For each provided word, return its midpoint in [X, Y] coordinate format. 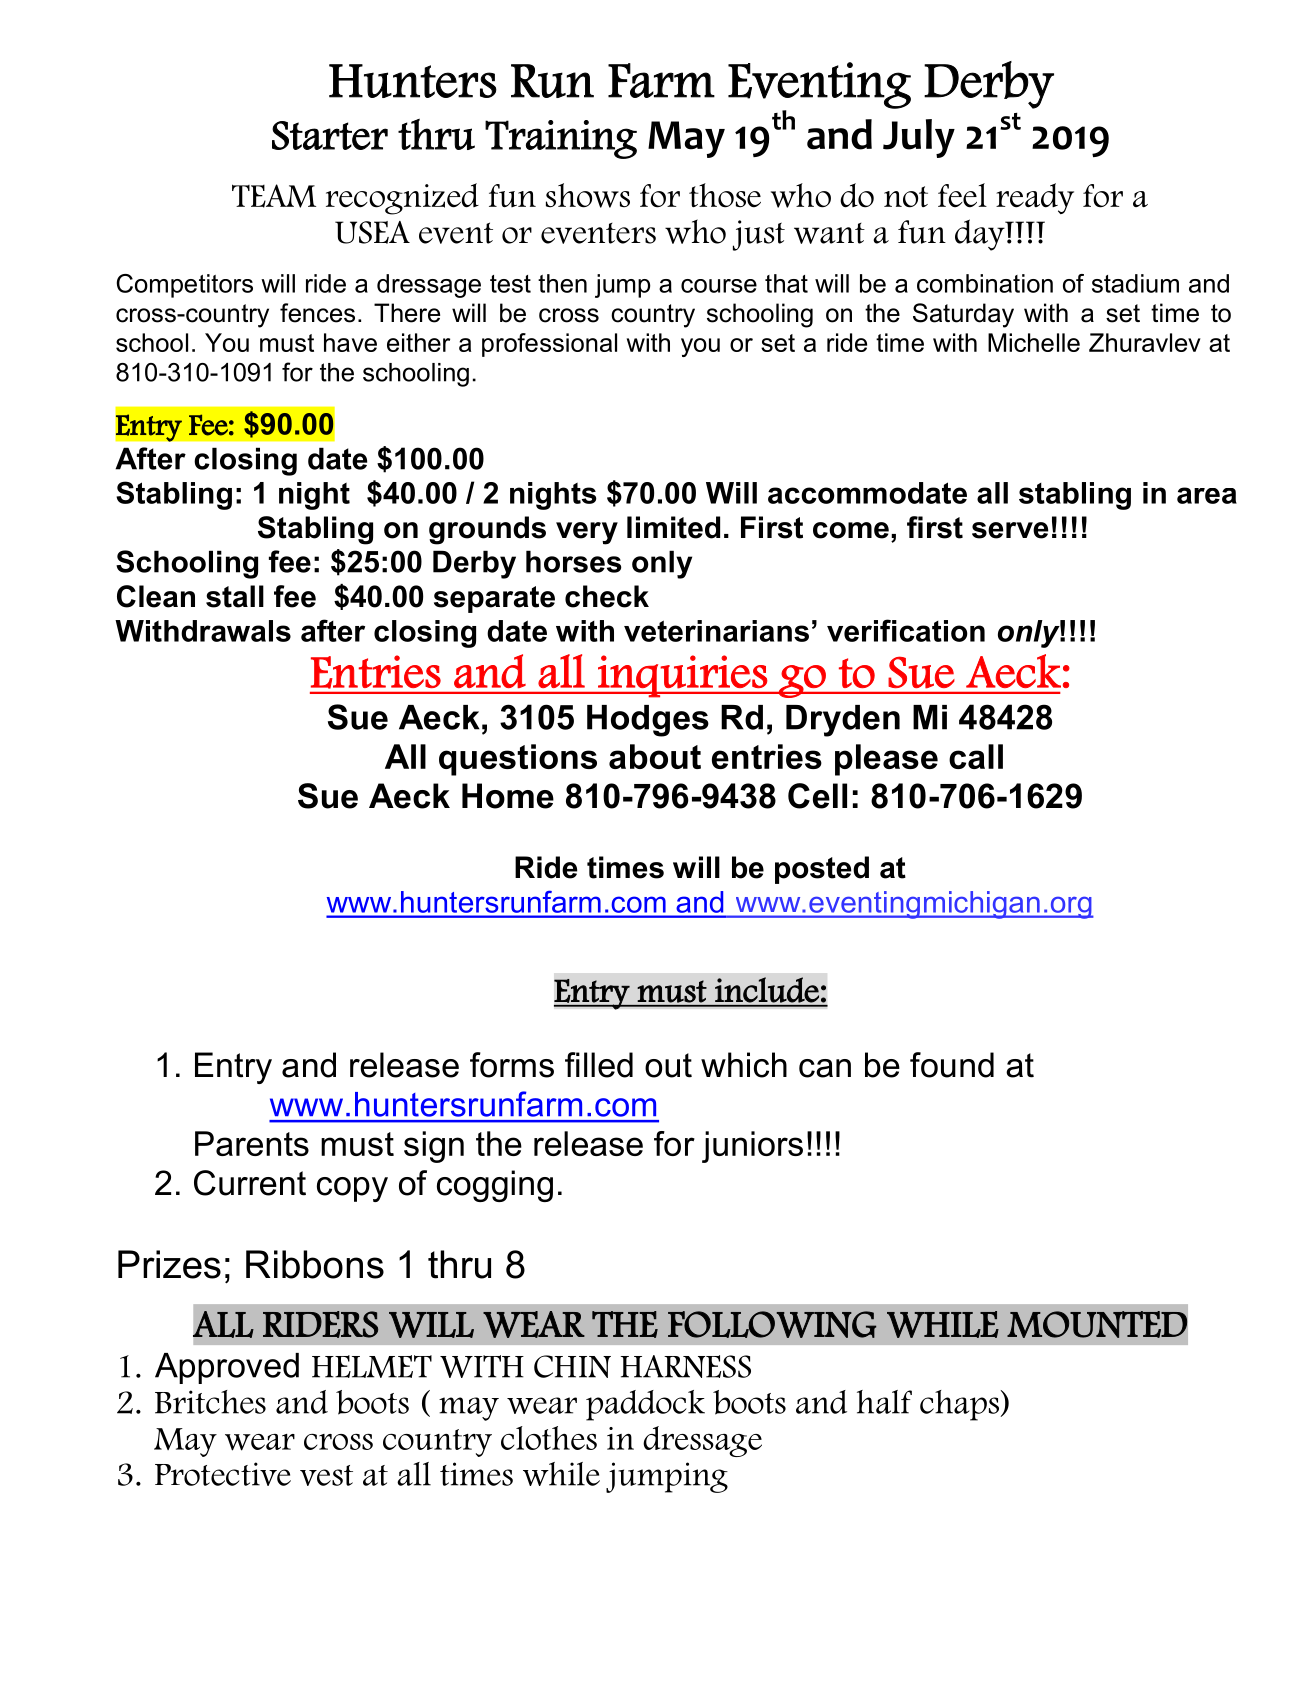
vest [326, 1475]
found [952, 1065]
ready [1035, 198]
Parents [252, 1143]
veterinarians [716, 631]
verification [906, 630]
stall [235, 596]
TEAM [274, 196]
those [725, 195]
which [744, 1065]
